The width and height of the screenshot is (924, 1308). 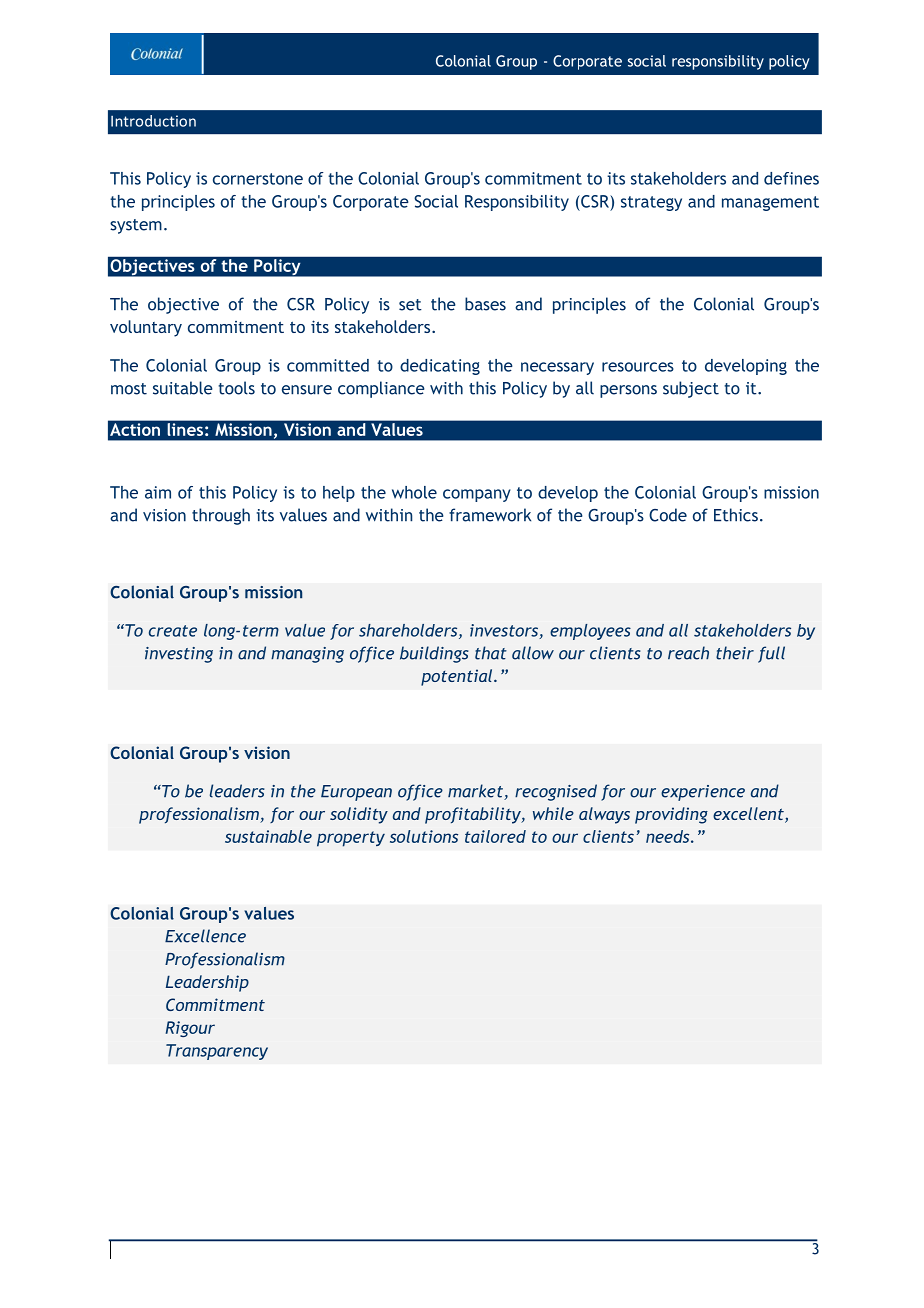 What do you see at coordinates (217, 1052) in the screenshot?
I see `Transparency` at bounding box center [217, 1052].
